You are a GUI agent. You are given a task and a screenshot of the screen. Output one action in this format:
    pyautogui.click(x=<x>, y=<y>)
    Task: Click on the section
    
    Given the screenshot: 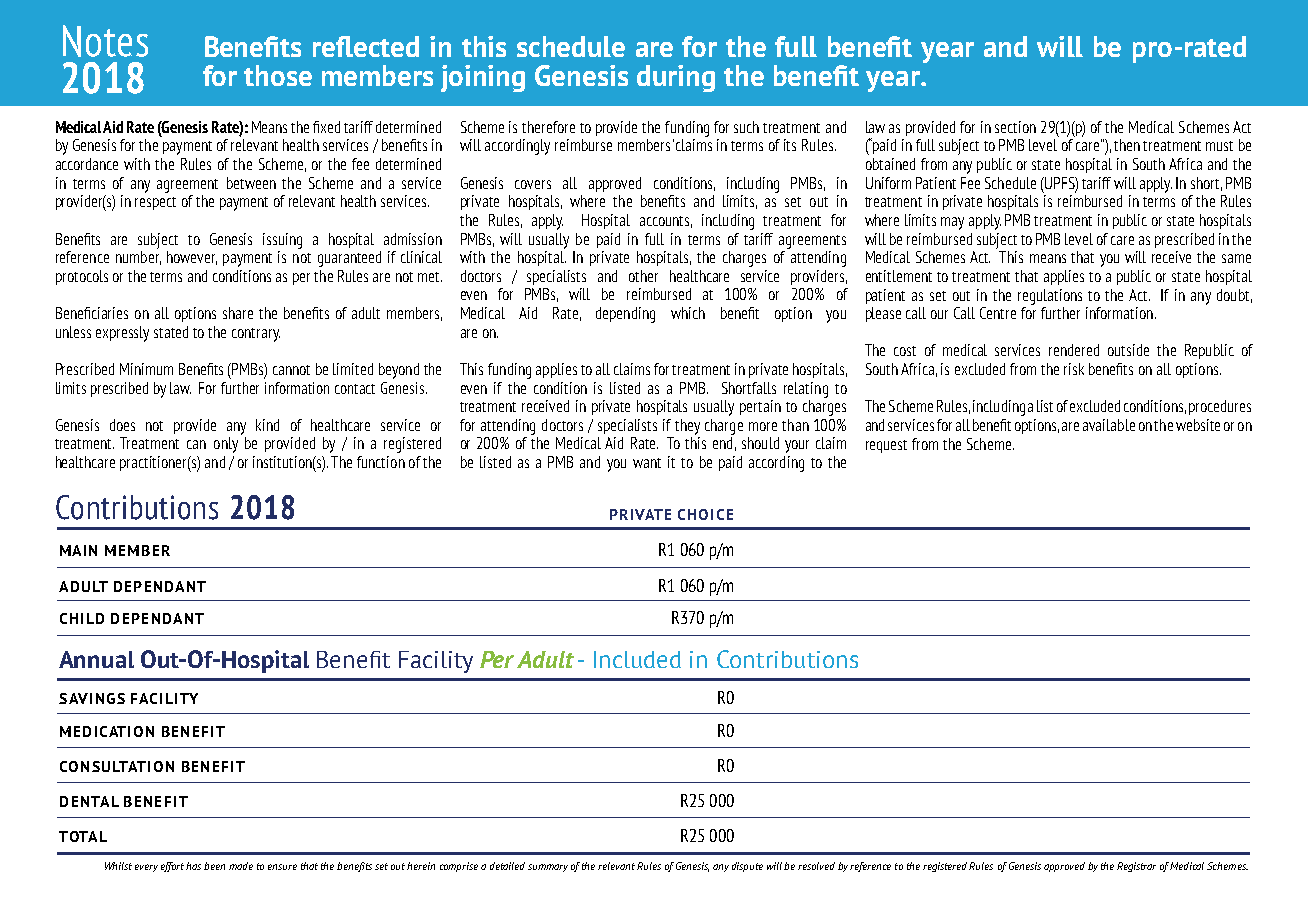 What is the action you would take?
    pyautogui.click(x=1015, y=127)
